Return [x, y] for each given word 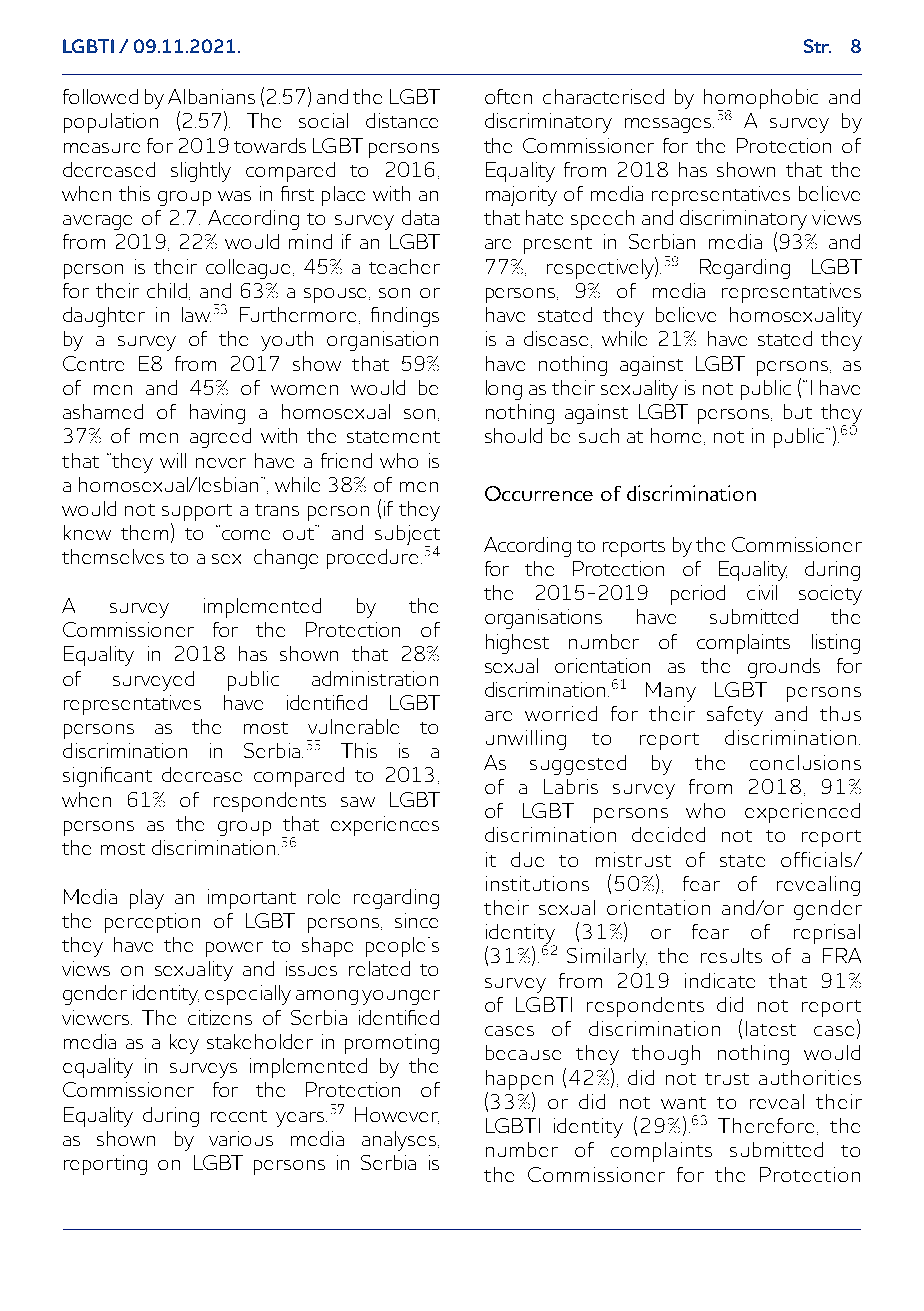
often [508, 96]
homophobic [761, 100]
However [397, 1115]
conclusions [805, 762]
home [678, 436]
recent [239, 1116]
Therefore [766, 1125]
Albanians [211, 96]
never [221, 463]
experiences [385, 826]
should [513, 435]
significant [107, 777]
